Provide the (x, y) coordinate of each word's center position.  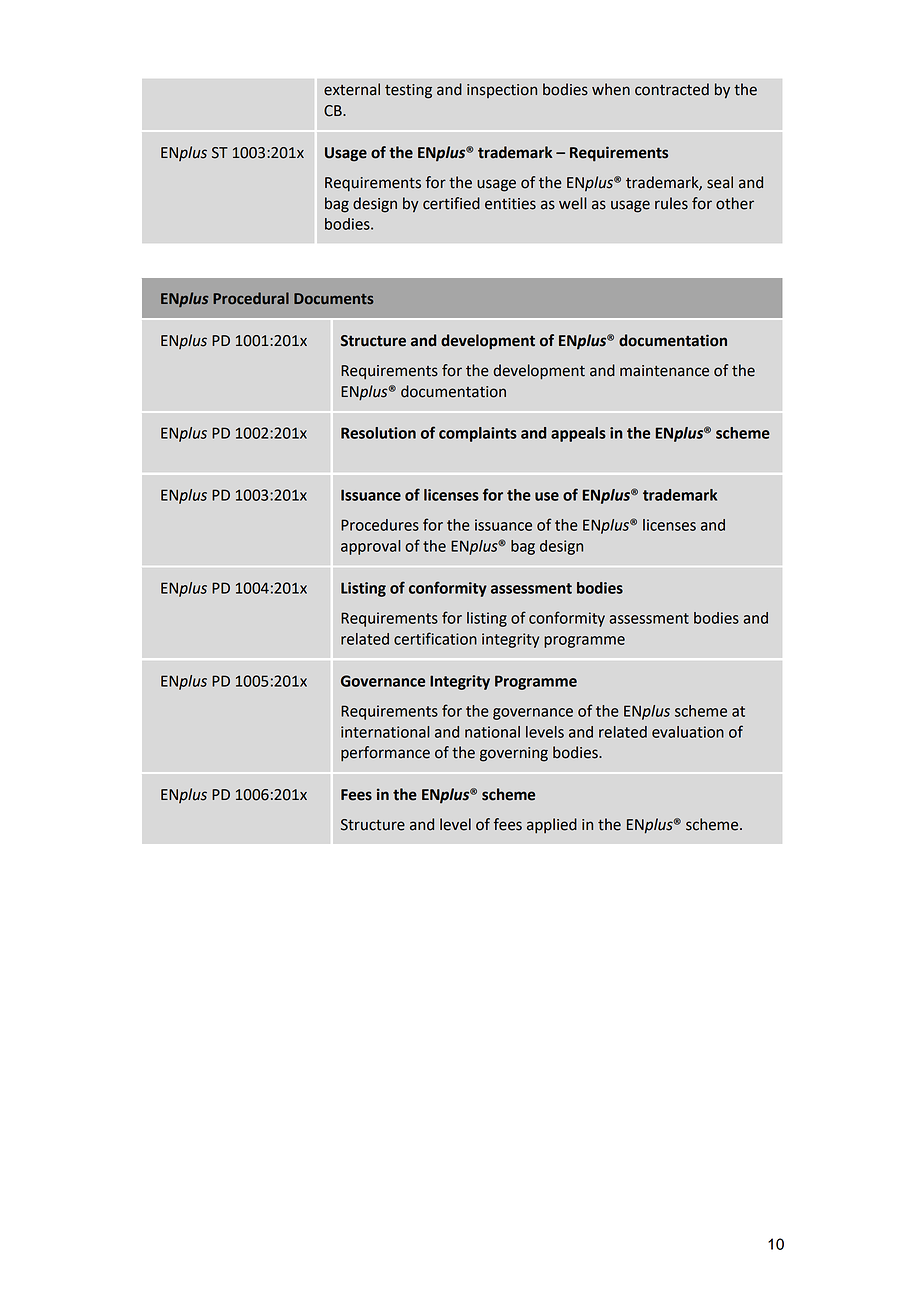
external (352, 89)
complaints (478, 434)
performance (385, 754)
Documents (334, 299)
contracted (672, 89)
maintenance (664, 371)
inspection (502, 91)
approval (371, 547)
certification (435, 638)
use (547, 496)
